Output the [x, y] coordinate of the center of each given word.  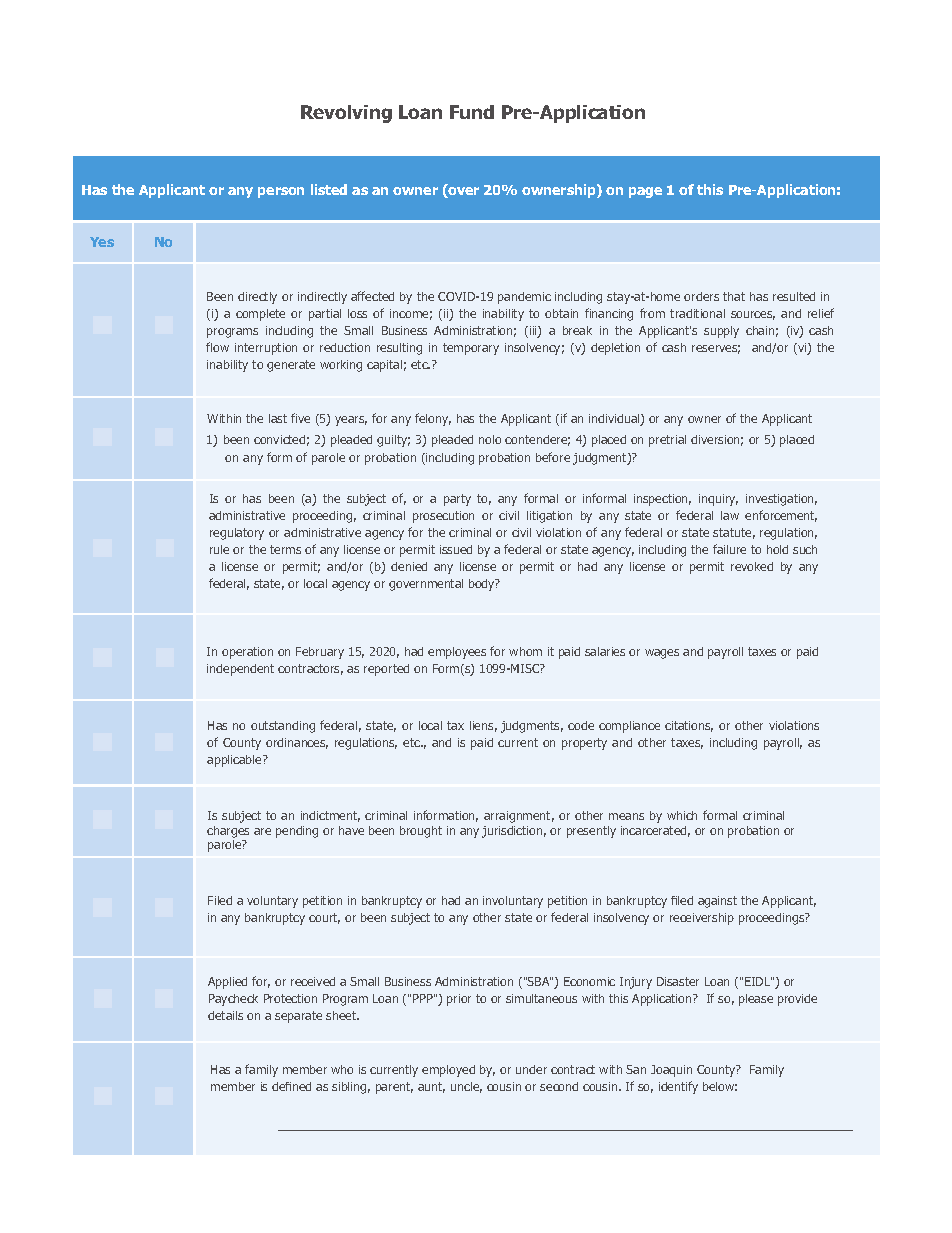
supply [721, 332]
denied [409, 566]
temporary [471, 349]
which [682, 815]
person [281, 192]
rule [219, 549]
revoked [752, 566]
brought [421, 832]
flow [217, 347]
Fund [472, 112]
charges [228, 832]
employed [448, 1071]
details [225, 1015]
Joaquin [671, 1071]
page [645, 192]
